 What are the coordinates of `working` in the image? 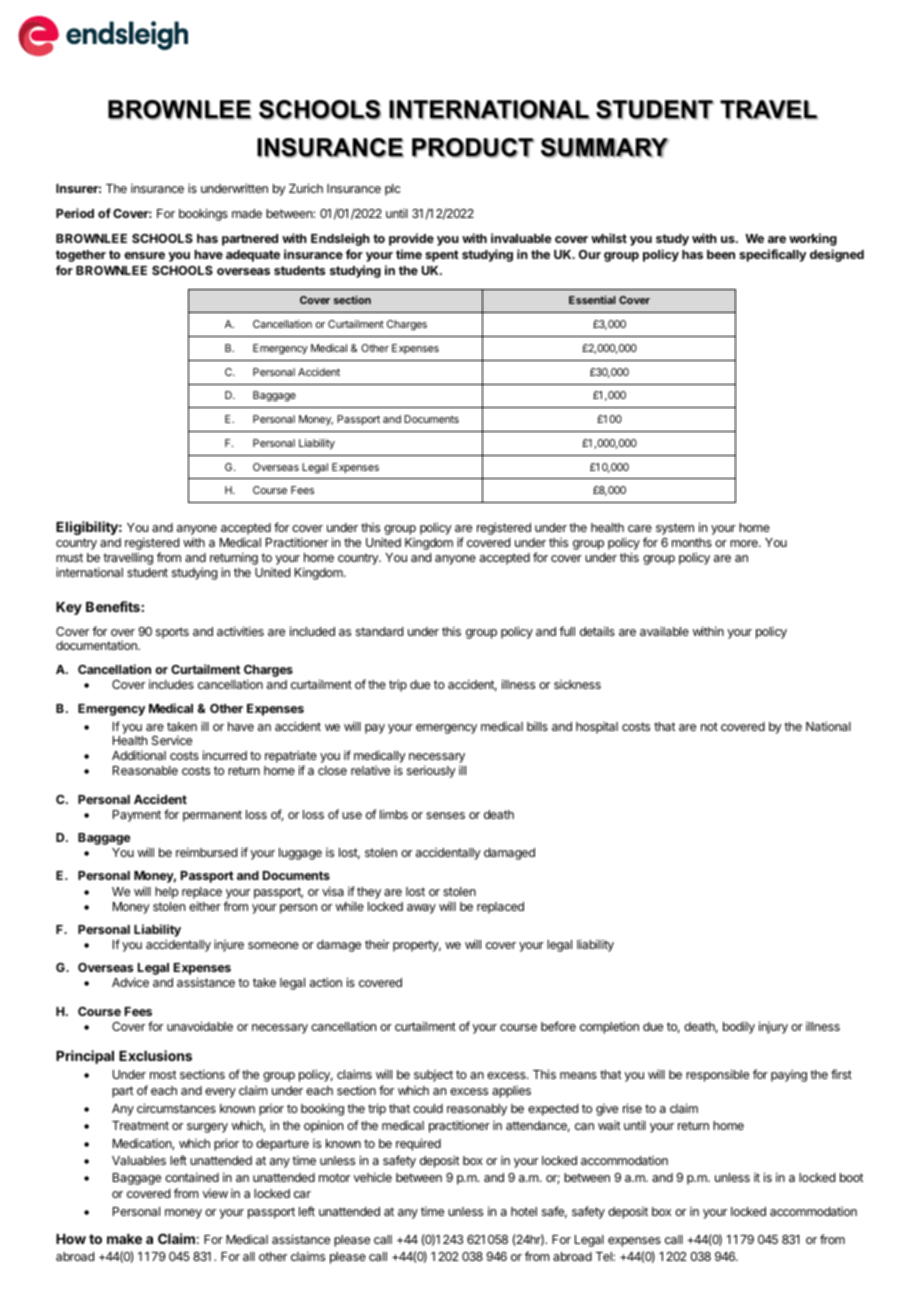 It's located at (813, 239).
